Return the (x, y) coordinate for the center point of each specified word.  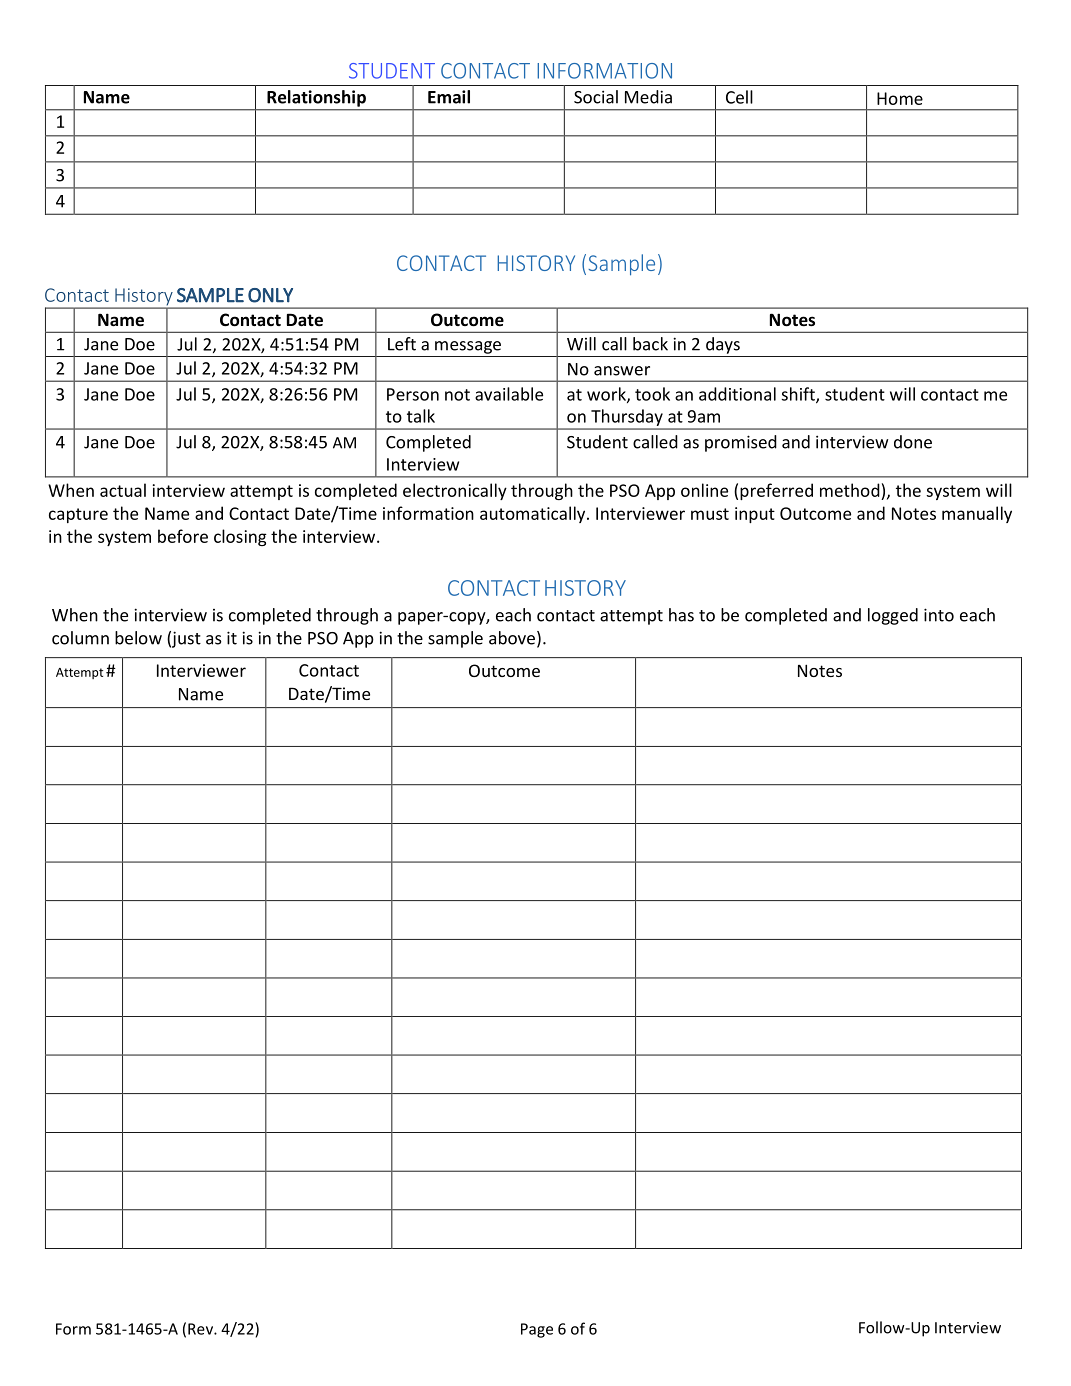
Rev (201, 1329)
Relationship (316, 98)
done (913, 442)
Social (596, 97)
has (681, 615)
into (939, 615)
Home (900, 98)
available (509, 394)
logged (893, 616)
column (80, 638)
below (138, 638)
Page (537, 1330)
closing (240, 537)
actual (123, 490)
